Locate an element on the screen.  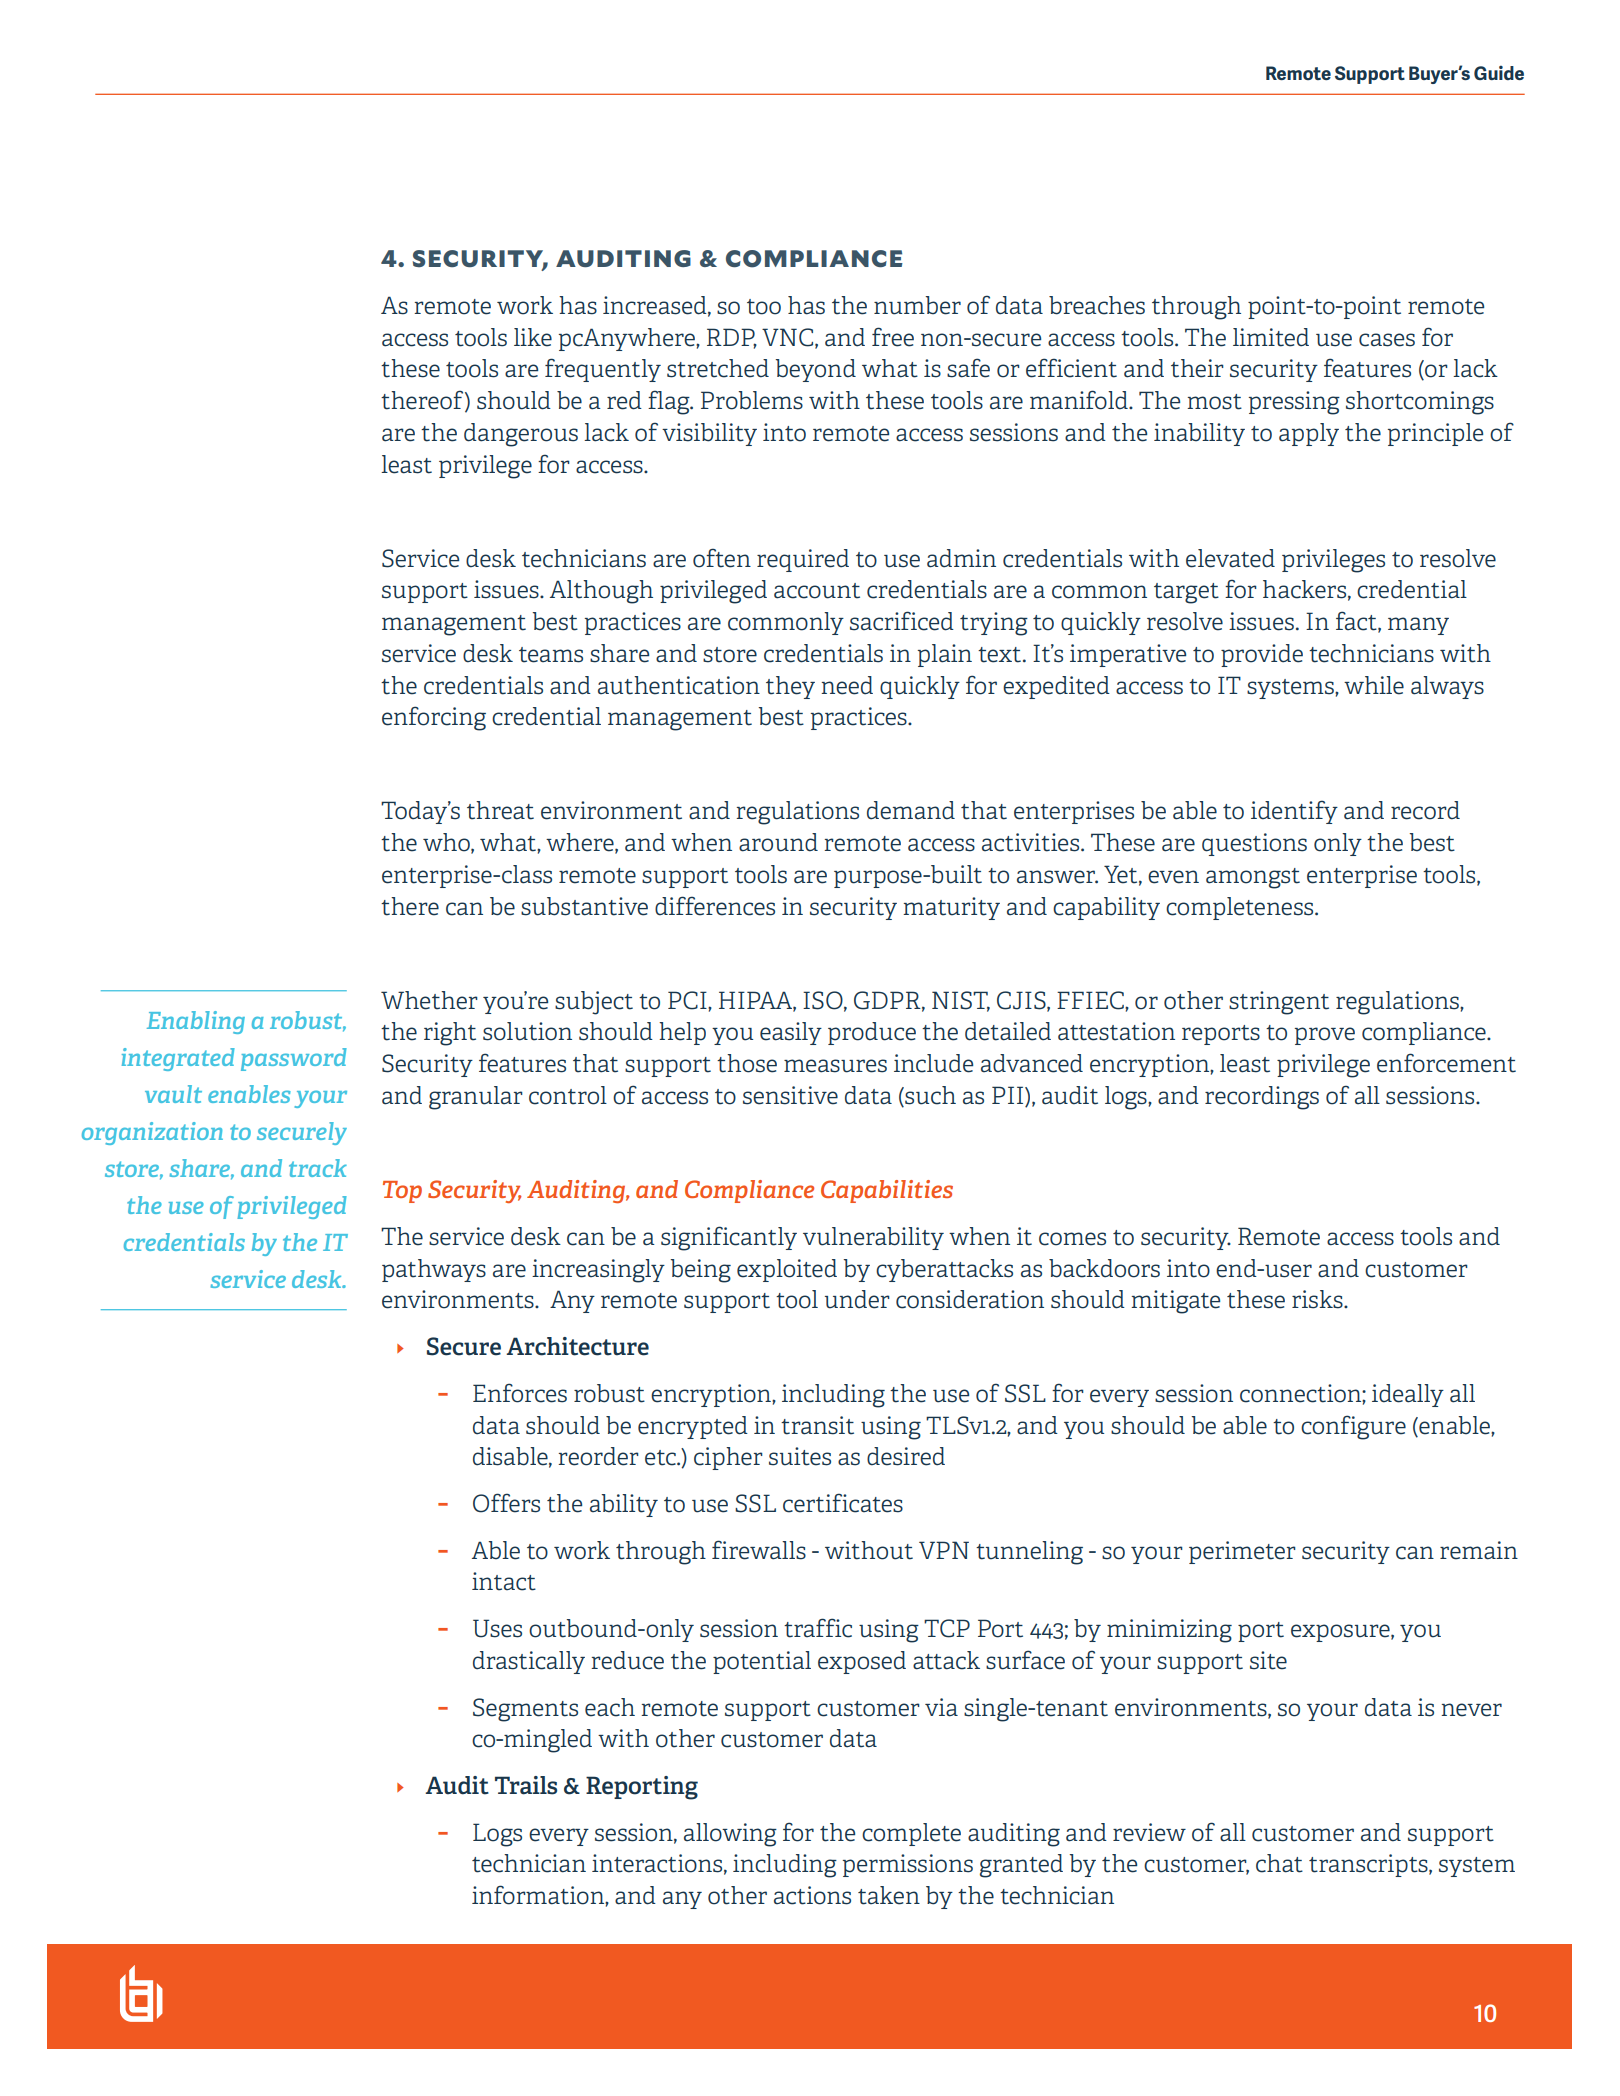
configure is located at coordinates (1353, 1427).
